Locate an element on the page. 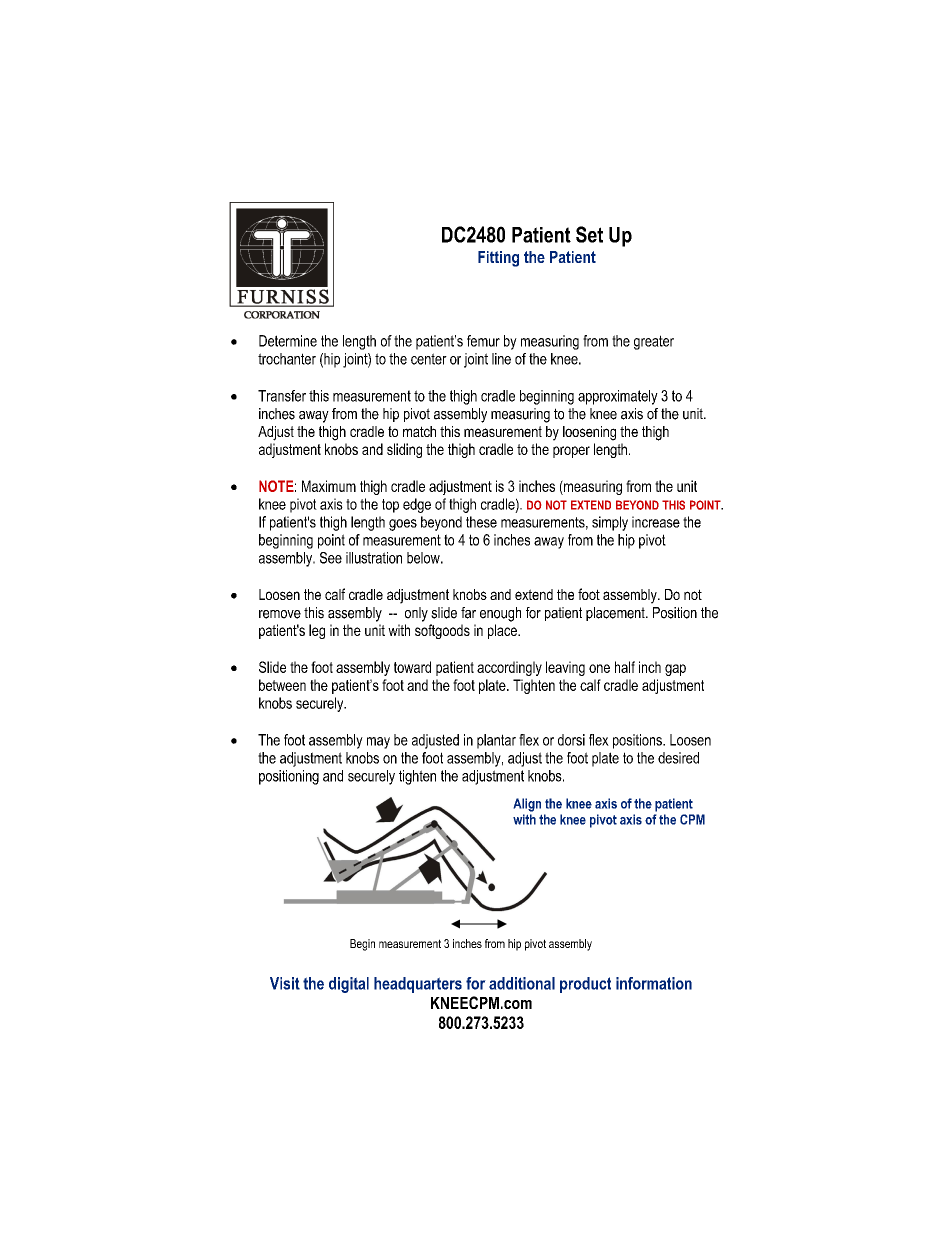 This page has width=952, height=1233. Fitting is located at coordinates (498, 259).
